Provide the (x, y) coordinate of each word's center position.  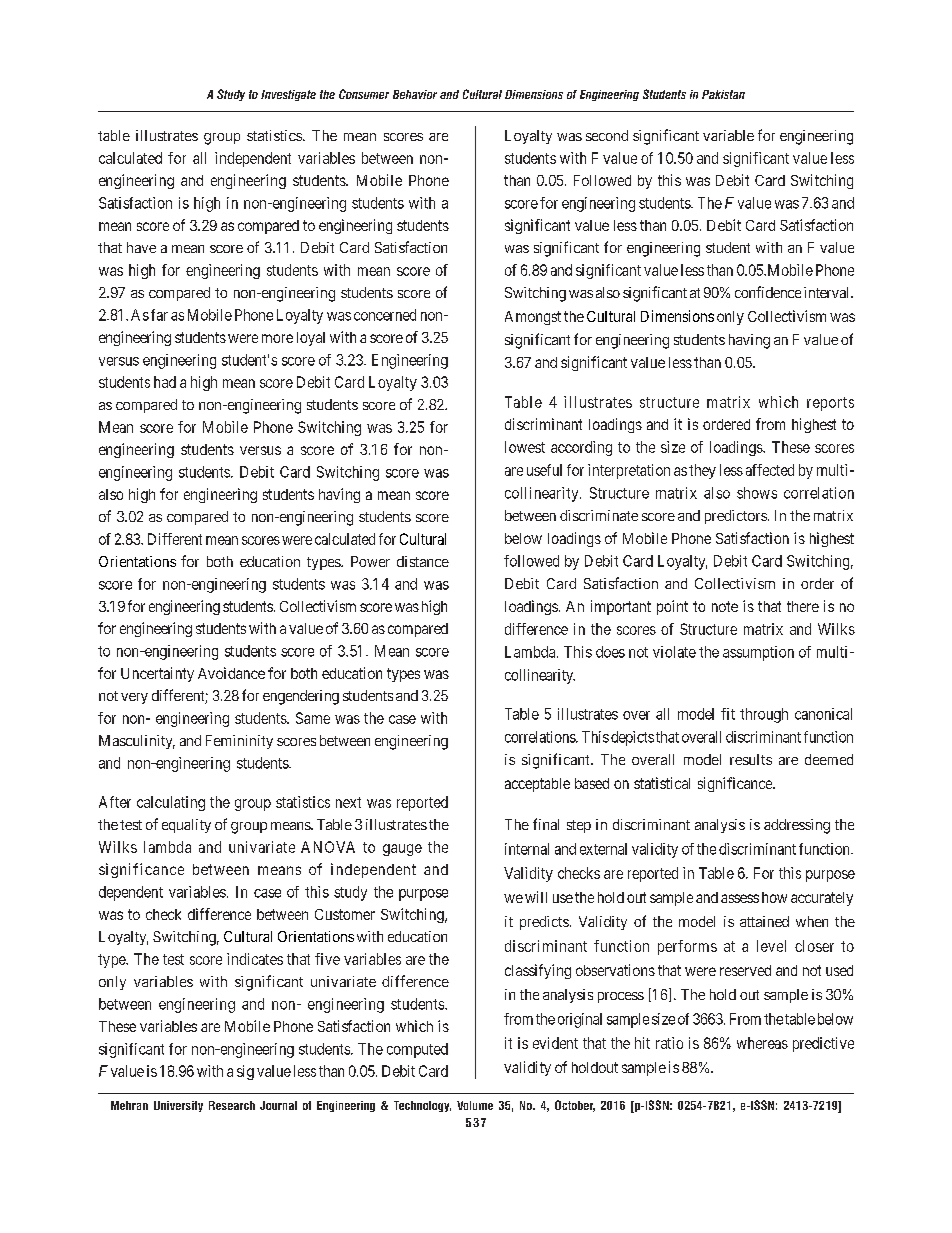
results (751, 759)
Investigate (288, 95)
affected (770, 470)
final (546, 824)
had (165, 382)
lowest (525, 447)
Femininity (239, 742)
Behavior (415, 94)
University (178, 1106)
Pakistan (723, 94)
